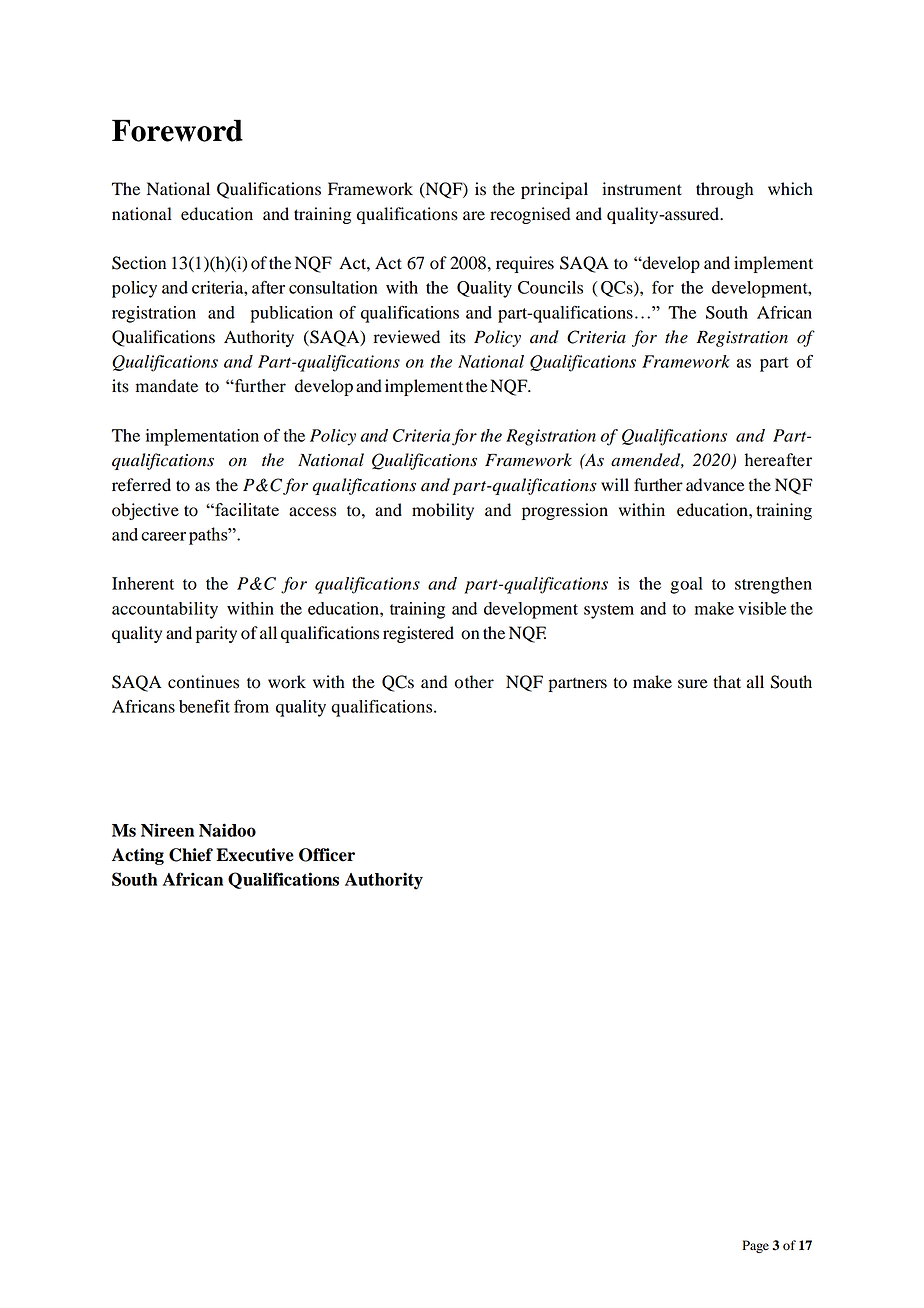  I want to click on Officer, so click(327, 855).
